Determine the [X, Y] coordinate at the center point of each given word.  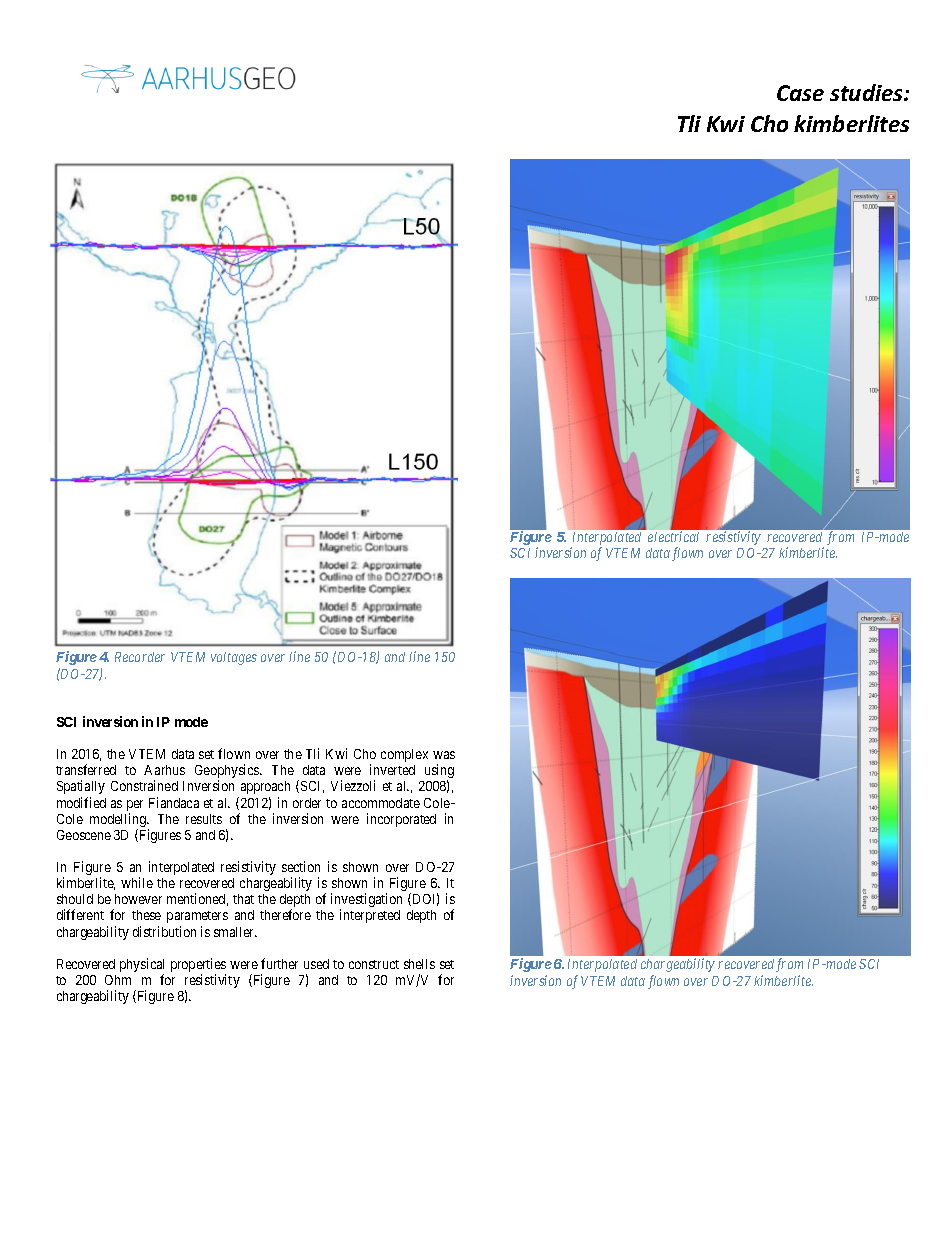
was [444, 755]
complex [404, 755]
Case [800, 93]
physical [142, 966]
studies [867, 92]
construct [374, 964]
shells [419, 964]
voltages [234, 658]
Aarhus [164, 770]
